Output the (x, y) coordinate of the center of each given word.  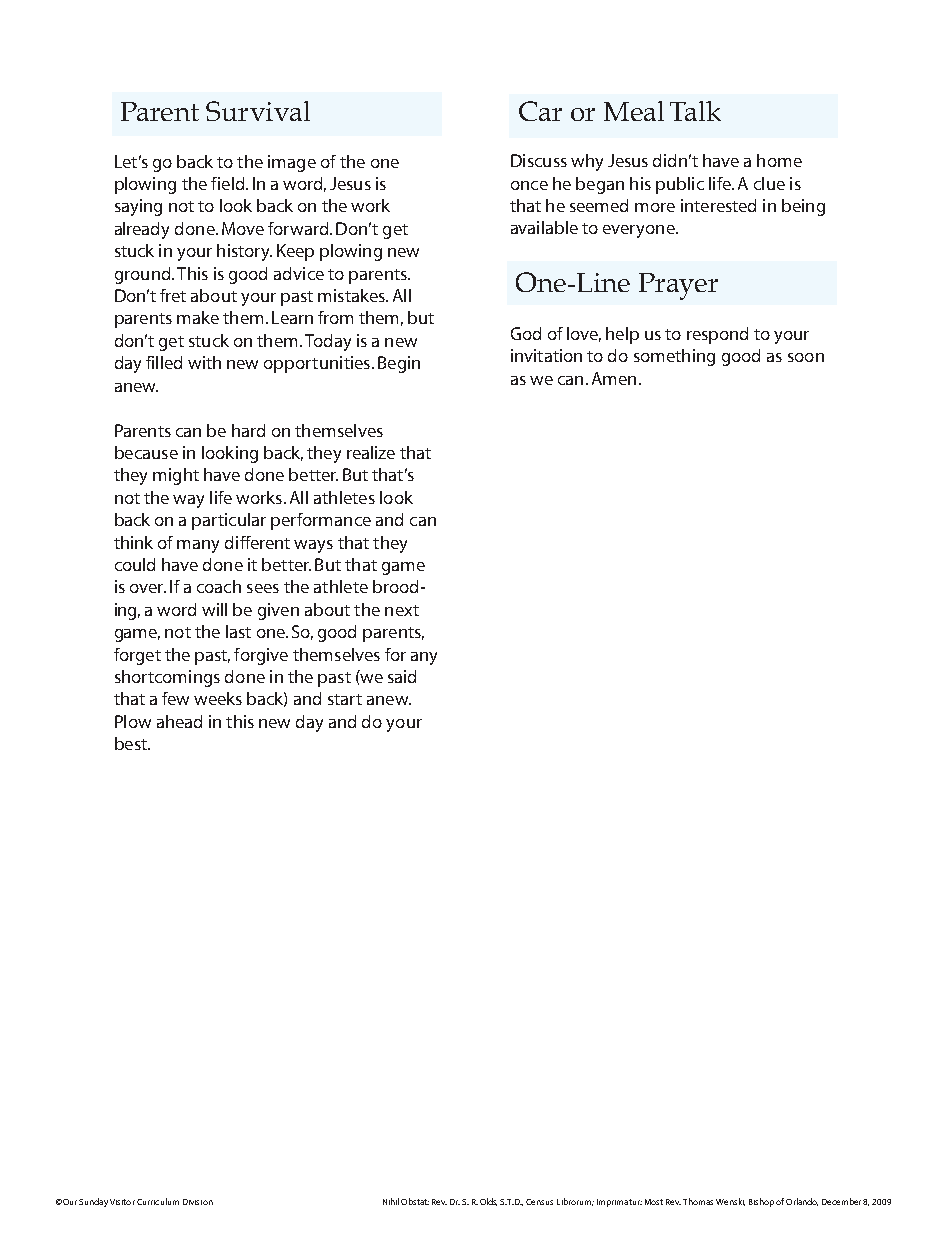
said (402, 676)
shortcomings (167, 678)
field (229, 183)
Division (198, 1202)
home (779, 160)
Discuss (539, 160)
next (402, 610)
